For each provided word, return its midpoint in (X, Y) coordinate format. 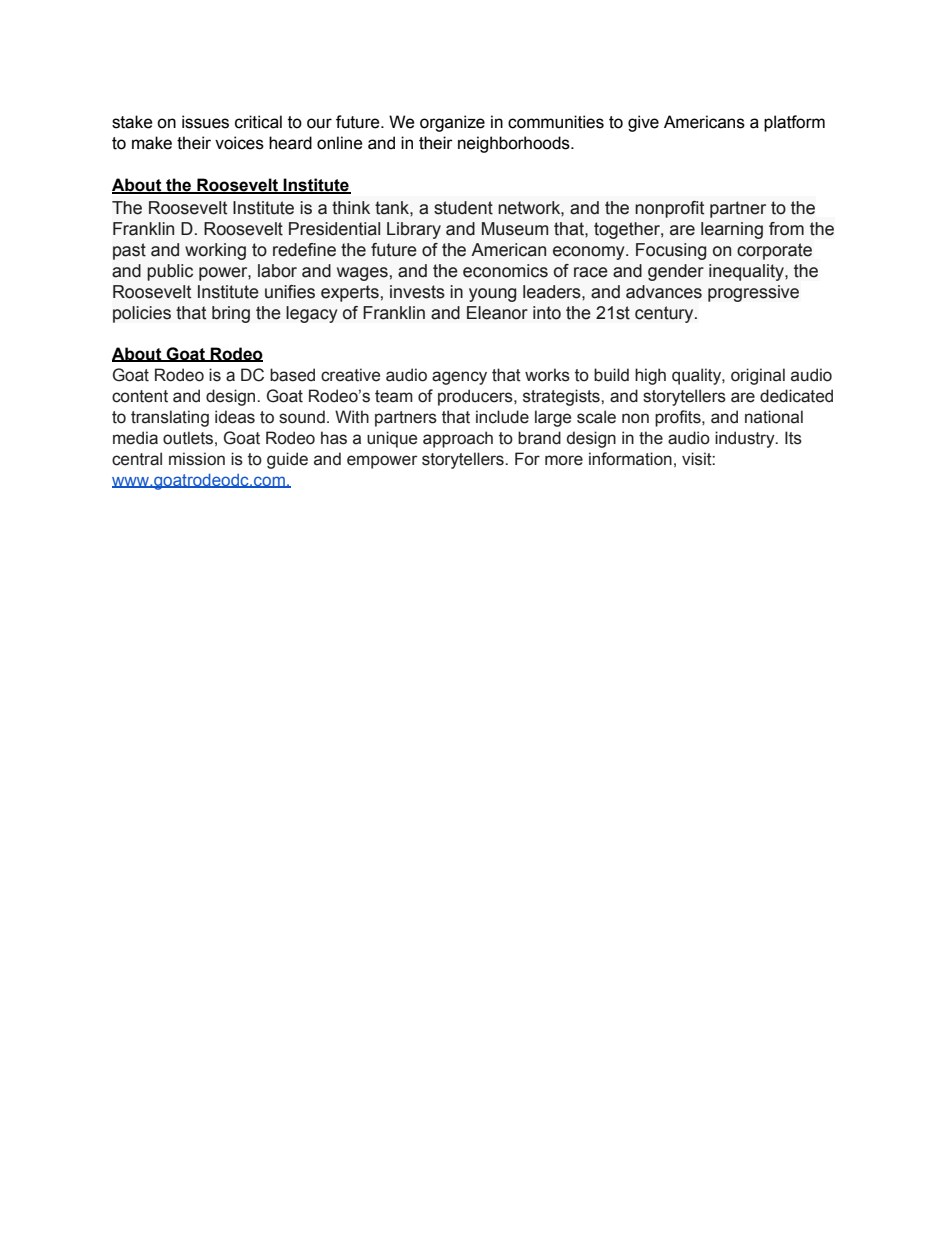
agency (459, 378)
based (292, 375)
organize (452, 123)
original (758, 376)
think (351, 208)
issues (205, 122)
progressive (753, 293)
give (643, 123)
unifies (290, 292)
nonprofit (669, 209)
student (463, 208)
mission (197, 459)
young (492, 295)
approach (458, 439)
